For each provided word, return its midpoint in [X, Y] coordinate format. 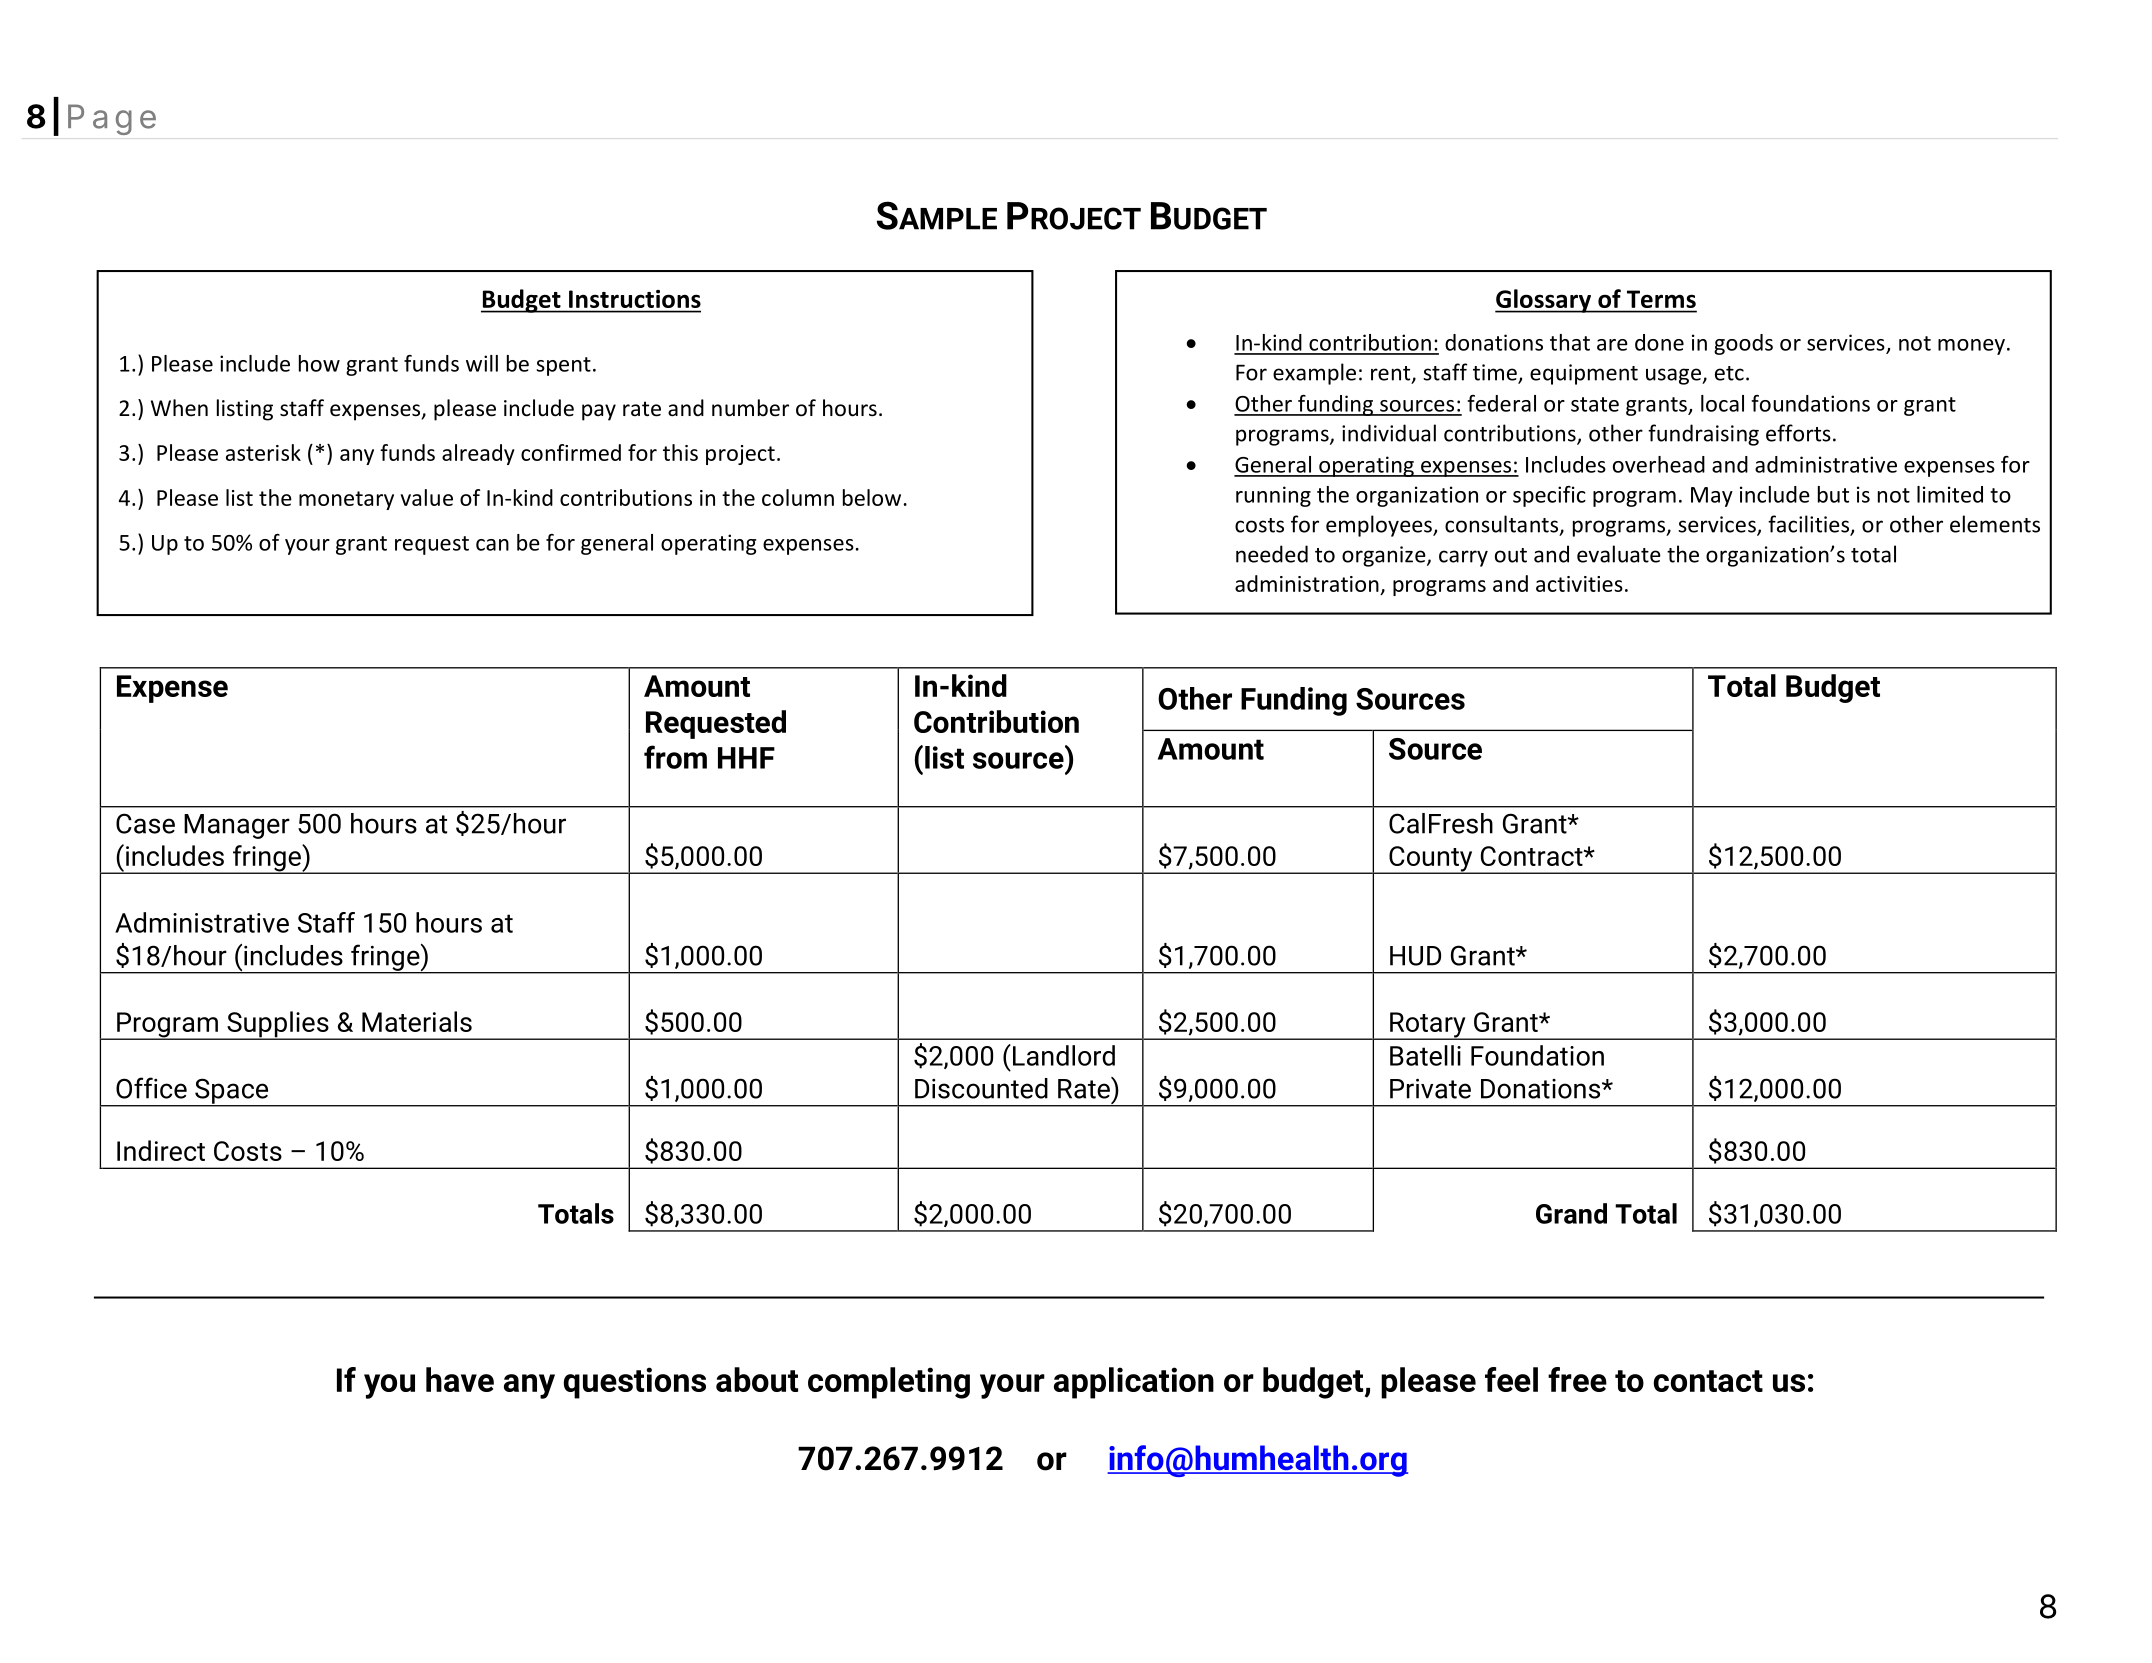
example [1314, 374]
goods [1743, 344]
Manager [237, 826]
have [460, 1379]
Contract [1533, 856]
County [1431, 860]
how [319, 363]
